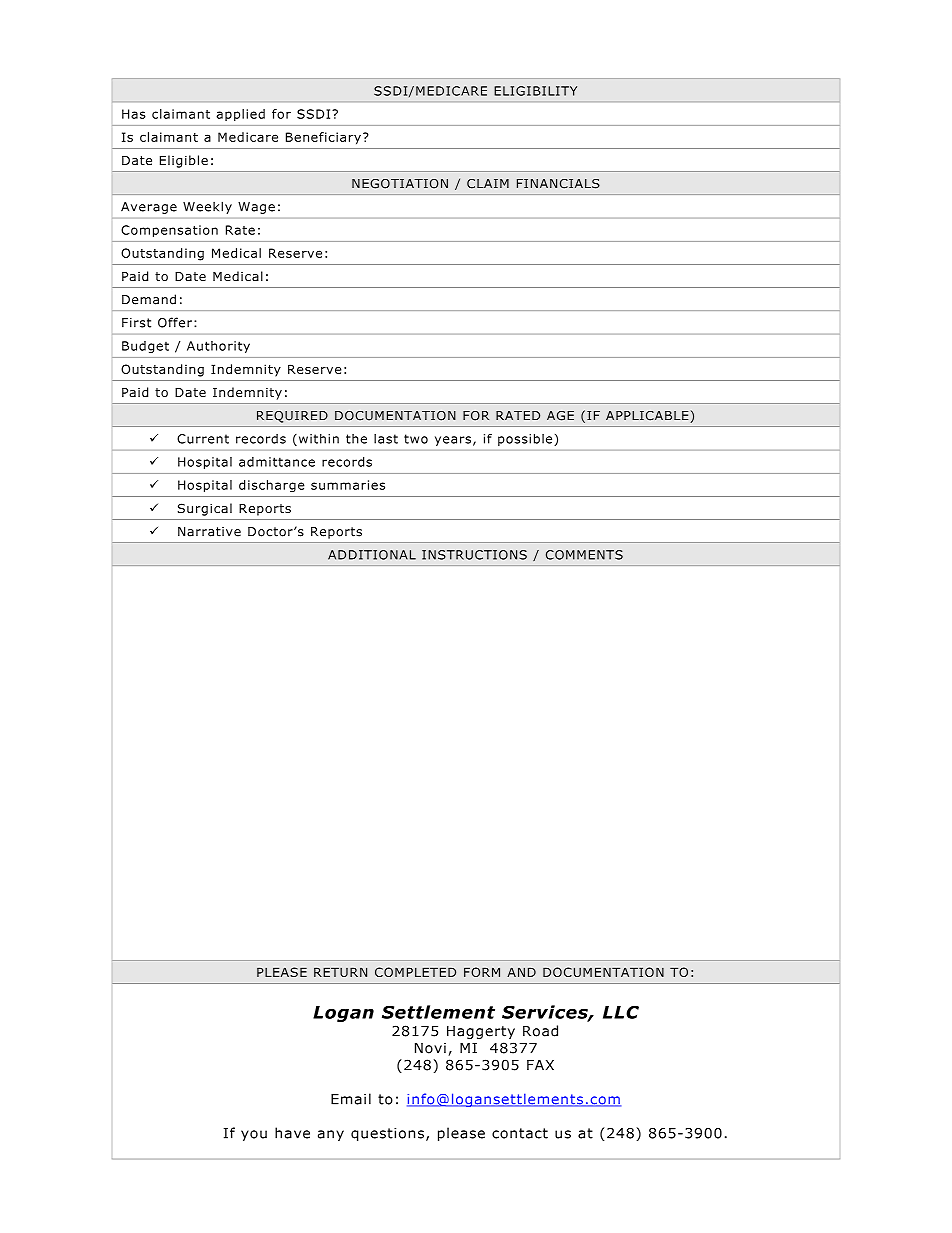 This screenshot has width=952, height=1233. Describe the element at coordinates (387, 1134) in the screenshot. I see `questions` at that location.
